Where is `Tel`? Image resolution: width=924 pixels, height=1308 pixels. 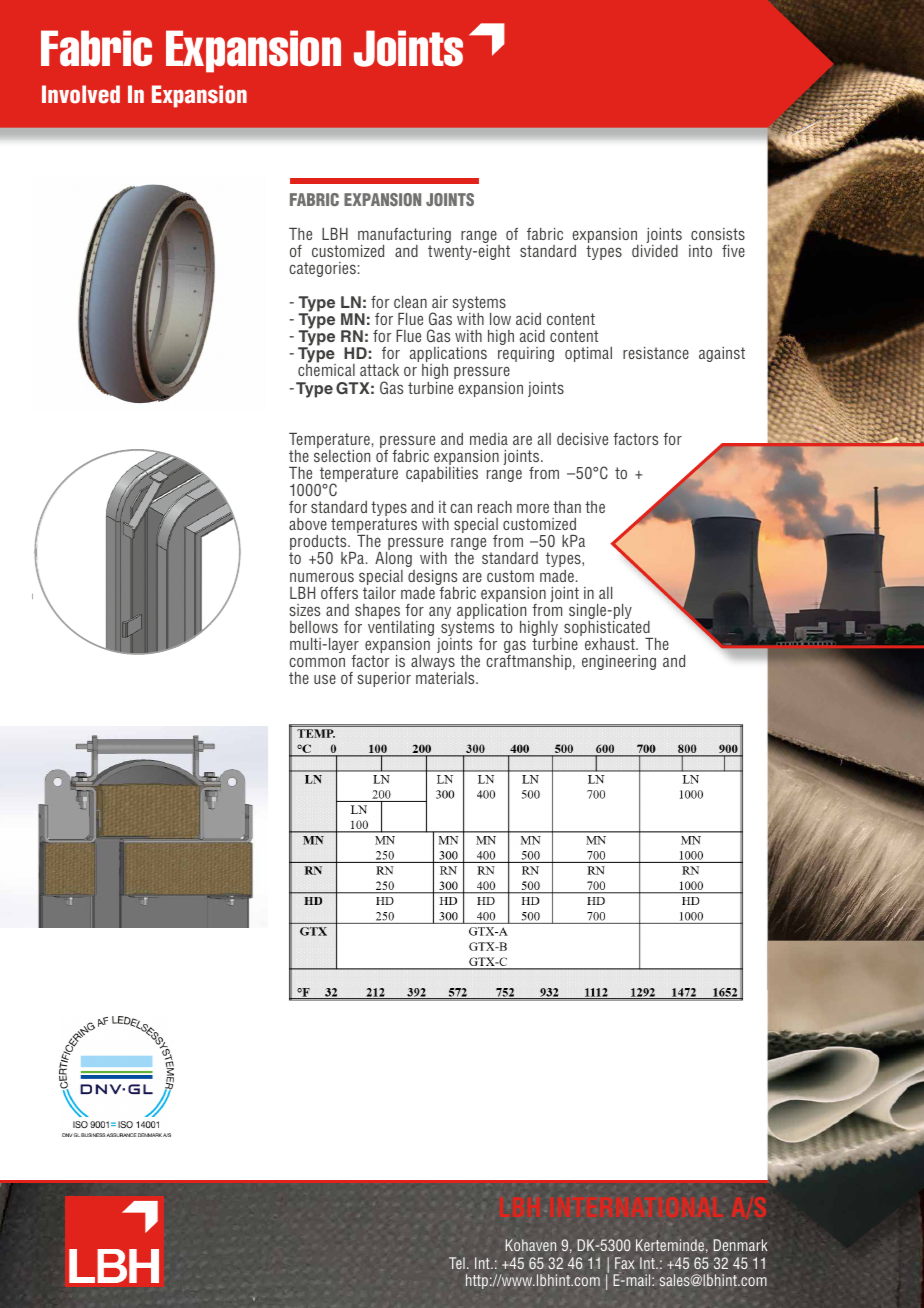
Tel is located at coordinates (457, 1263).
